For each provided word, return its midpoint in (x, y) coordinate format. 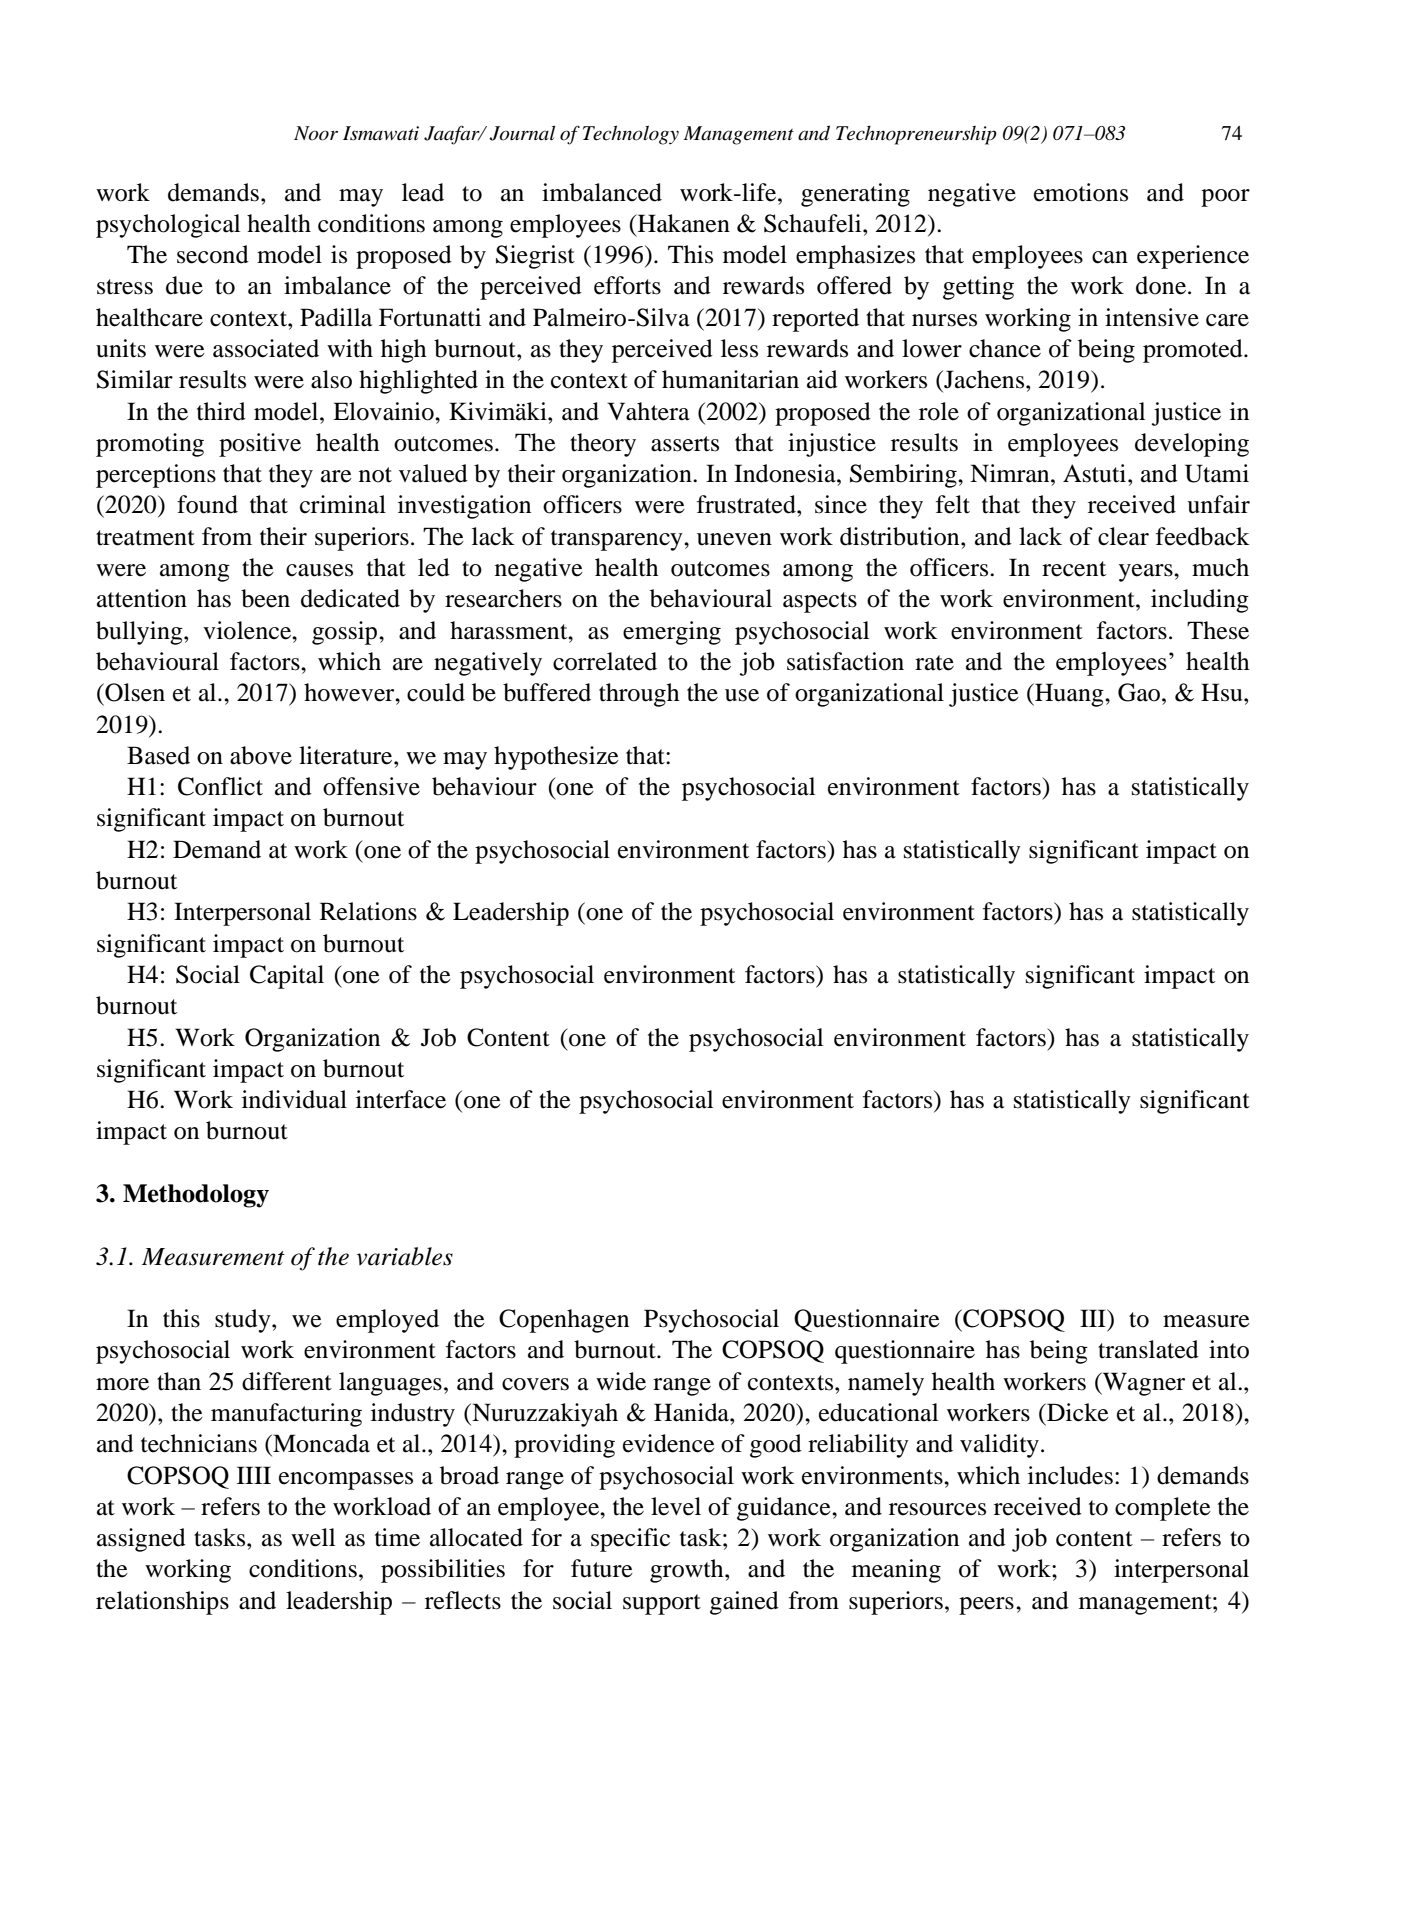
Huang (1069, 695)
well (313, 1537)
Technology (631, 135)
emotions (1081, 192)
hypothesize (556, 758)
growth (688, 1571)
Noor (316, 133)
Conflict (220, 786)
